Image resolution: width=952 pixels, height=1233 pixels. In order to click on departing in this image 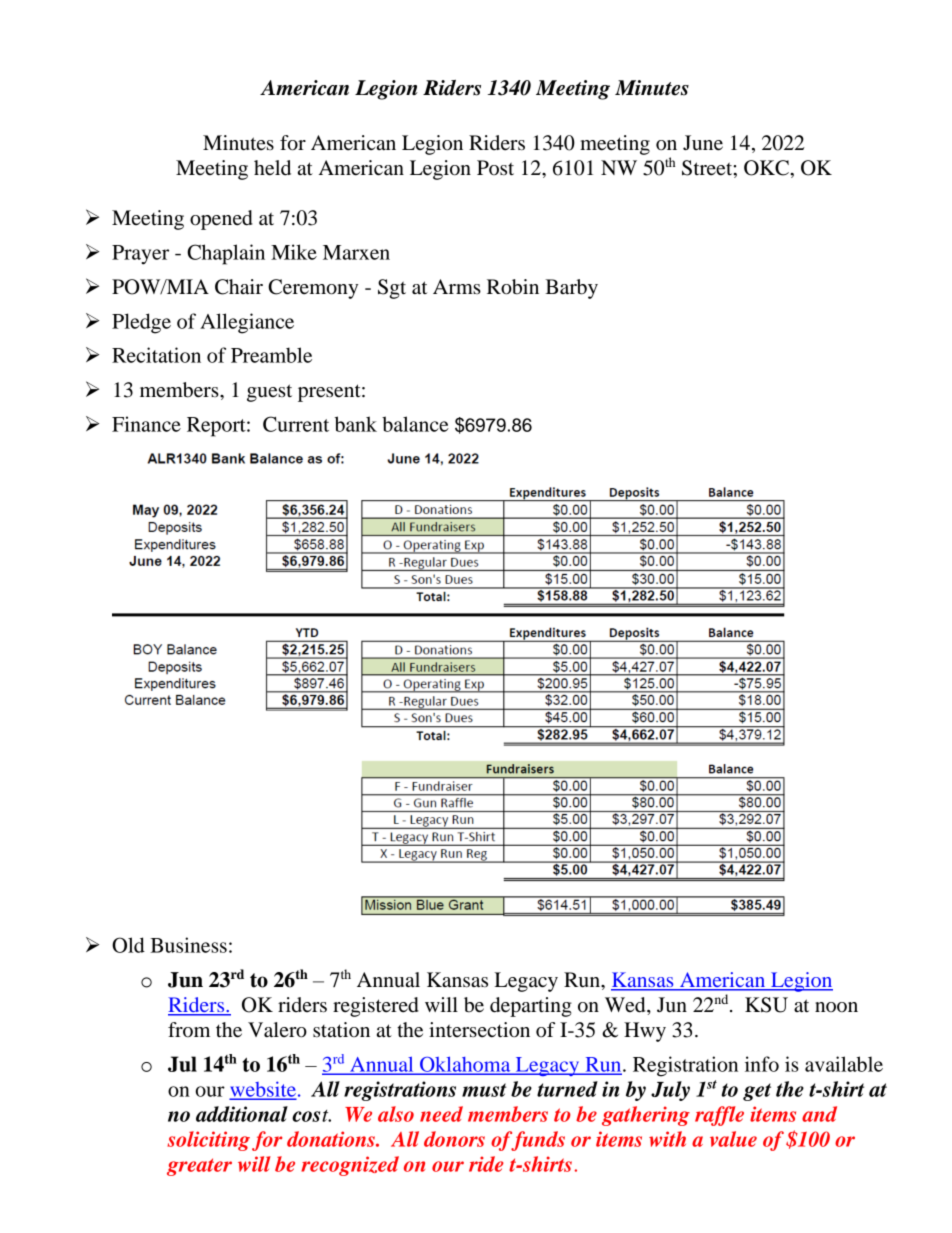, I will do `click(531, 1007)`.
